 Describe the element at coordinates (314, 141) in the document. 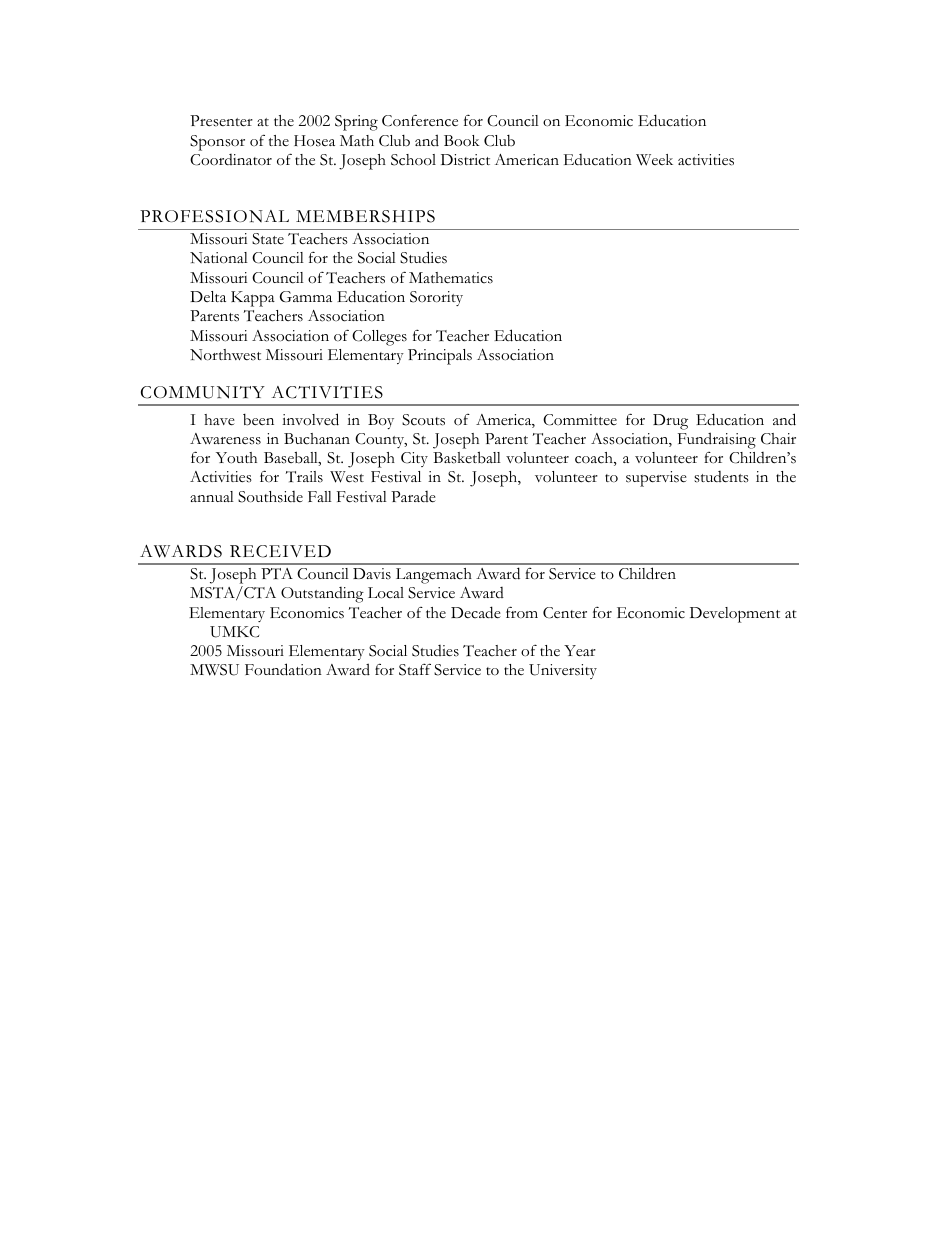

I see `Hosea` at that location.
